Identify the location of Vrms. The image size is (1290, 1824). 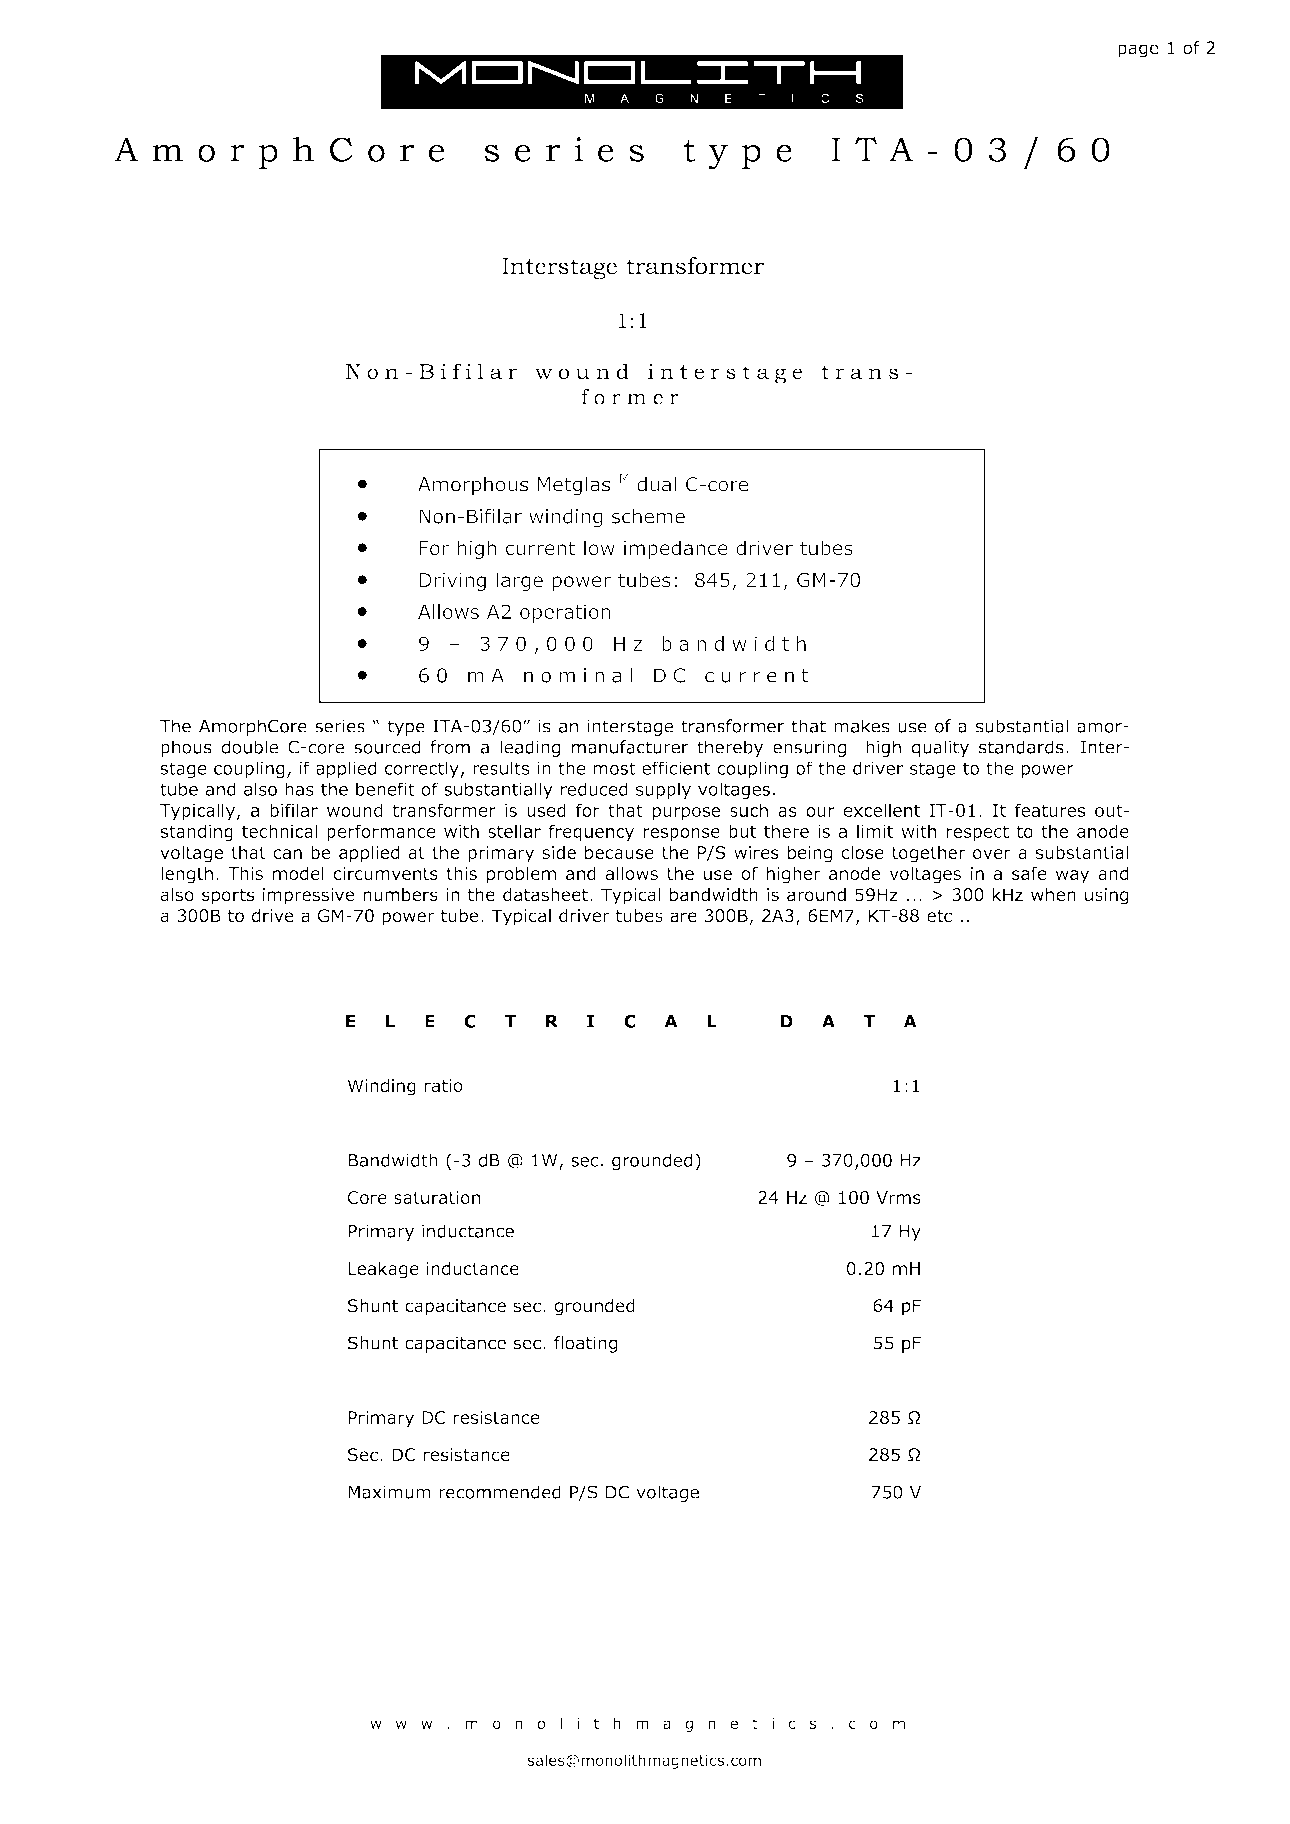
(898, 1197).
